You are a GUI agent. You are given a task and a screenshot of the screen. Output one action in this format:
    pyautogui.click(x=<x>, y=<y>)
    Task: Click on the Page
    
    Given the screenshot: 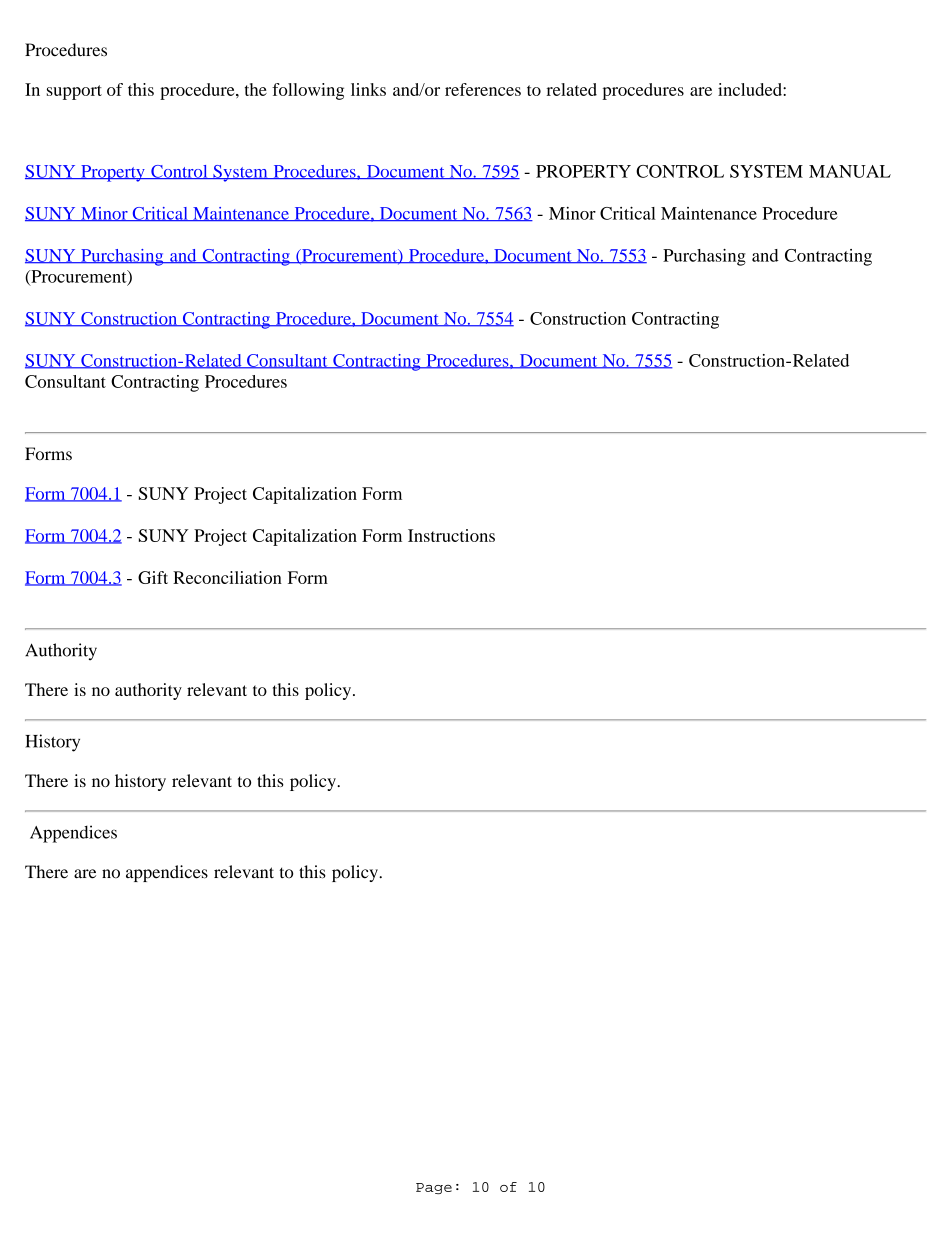 What is the action you would take?
    pyautogui.click(x=434, y=1188)
